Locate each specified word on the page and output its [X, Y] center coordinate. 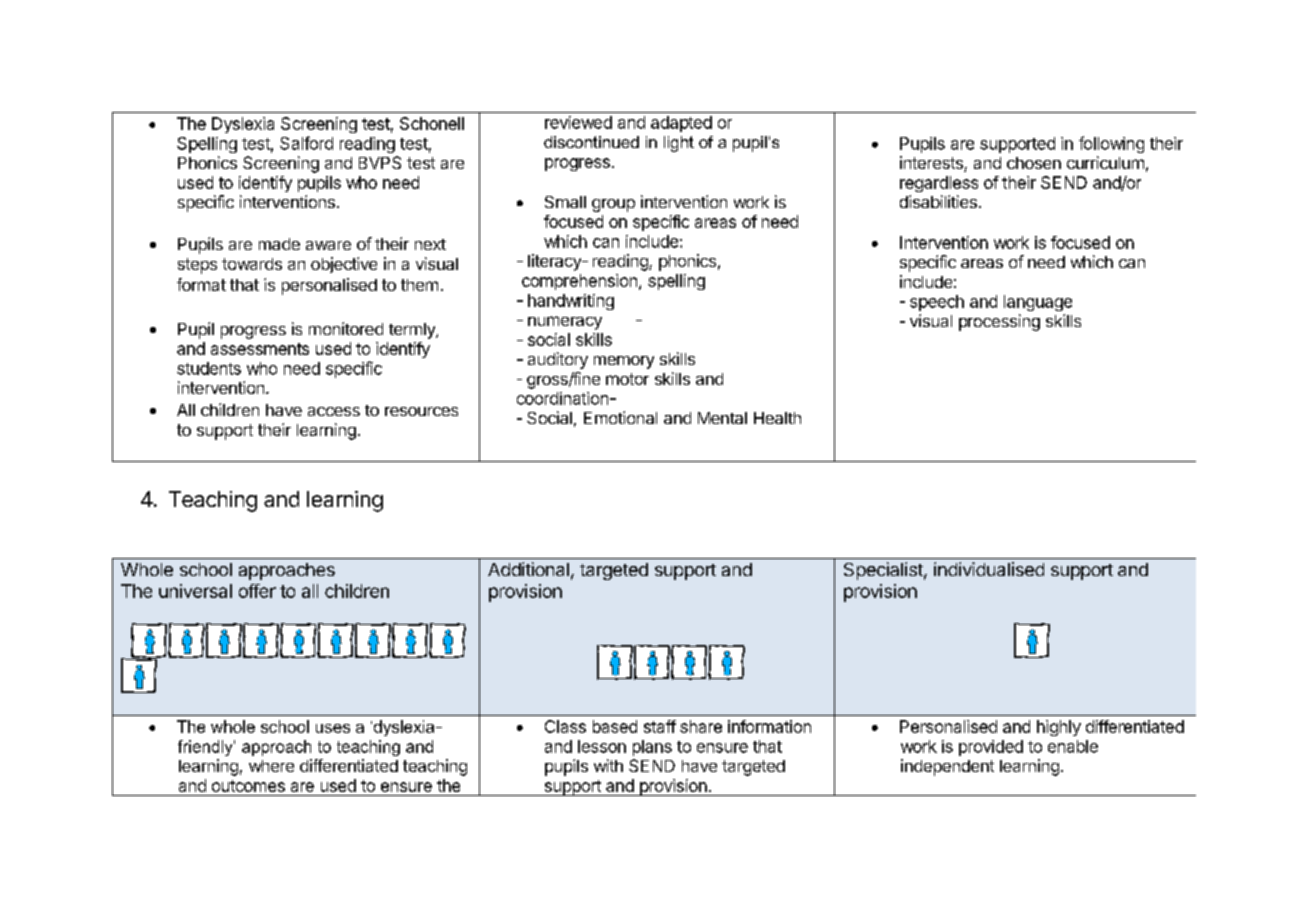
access [334, 411]
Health [777, 418]
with [608, 765]
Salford [306, 143]
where [271, 766]
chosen [1034, 163]
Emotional [620, 417]
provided [991, 748]
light [679, 144]
